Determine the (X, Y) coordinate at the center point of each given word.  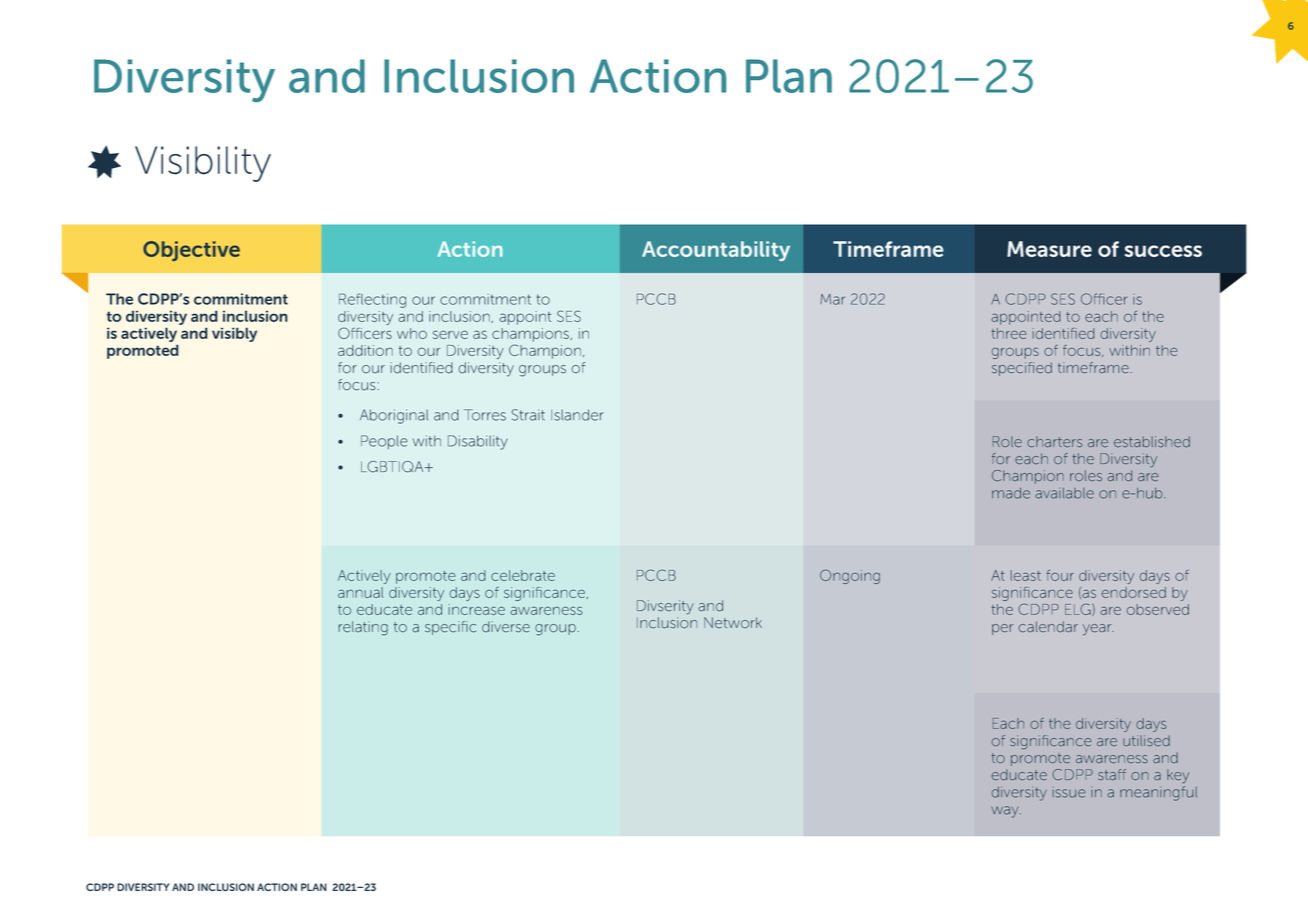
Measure (1049, 249)
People (384, 442)
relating (363, 628)
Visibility (203, 164)
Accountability (716, 251)
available (1064, 493)
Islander (577, 415)
